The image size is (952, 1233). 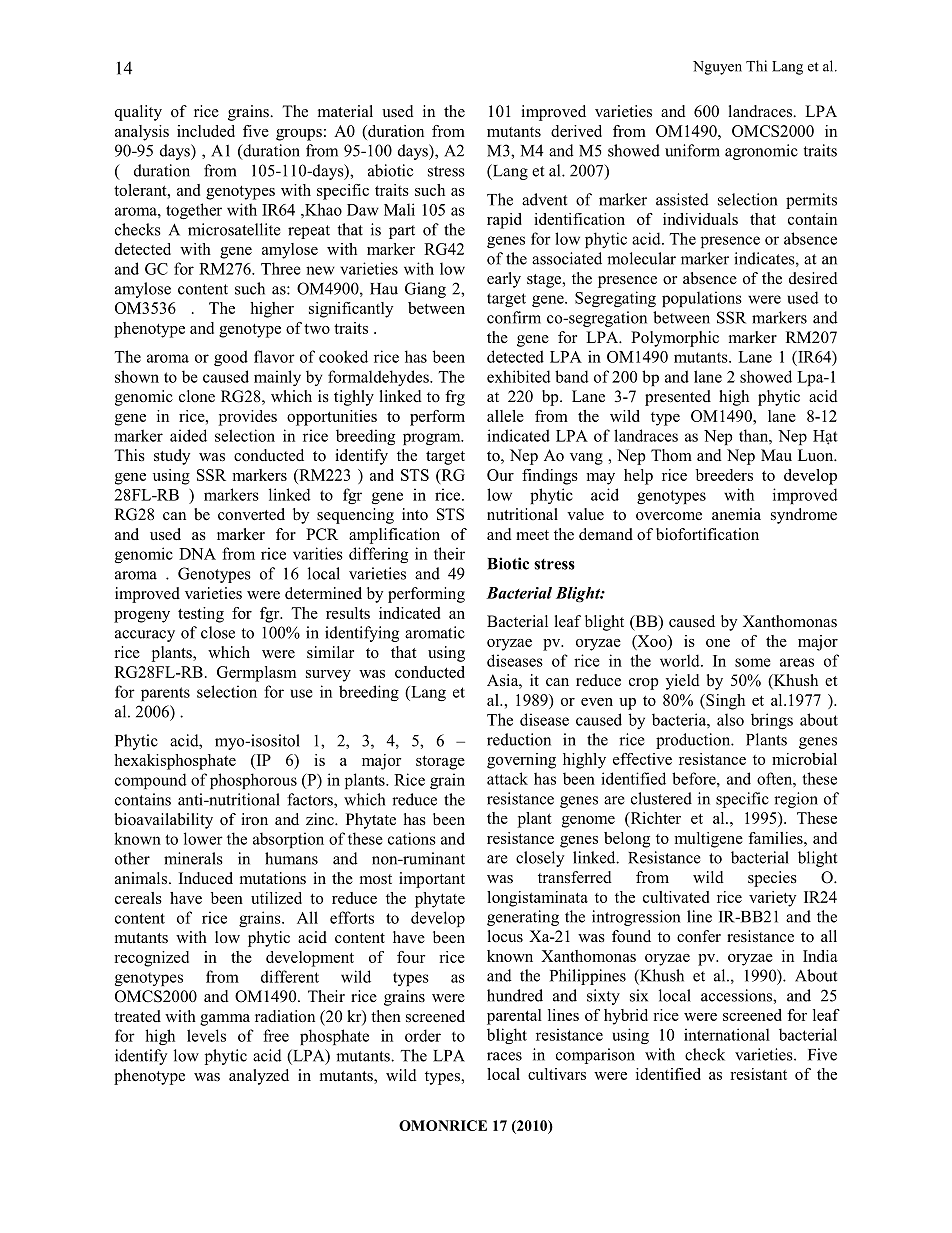 What do you see at coordinates (206, 131) in the page?
I see `included` at bounding box center [206, 131].
